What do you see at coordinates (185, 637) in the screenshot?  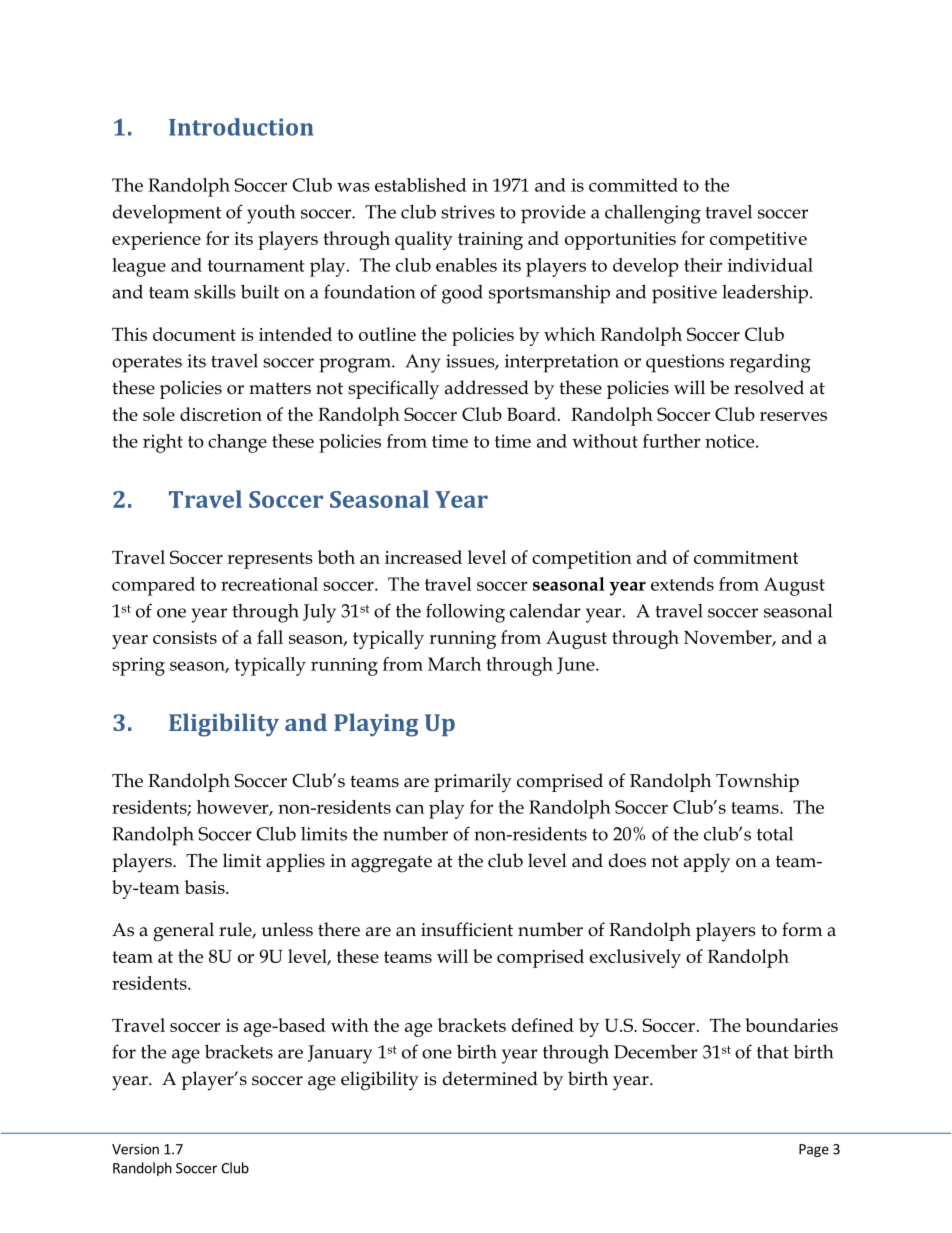 I see `consists` at bounding box center [185, 637].
